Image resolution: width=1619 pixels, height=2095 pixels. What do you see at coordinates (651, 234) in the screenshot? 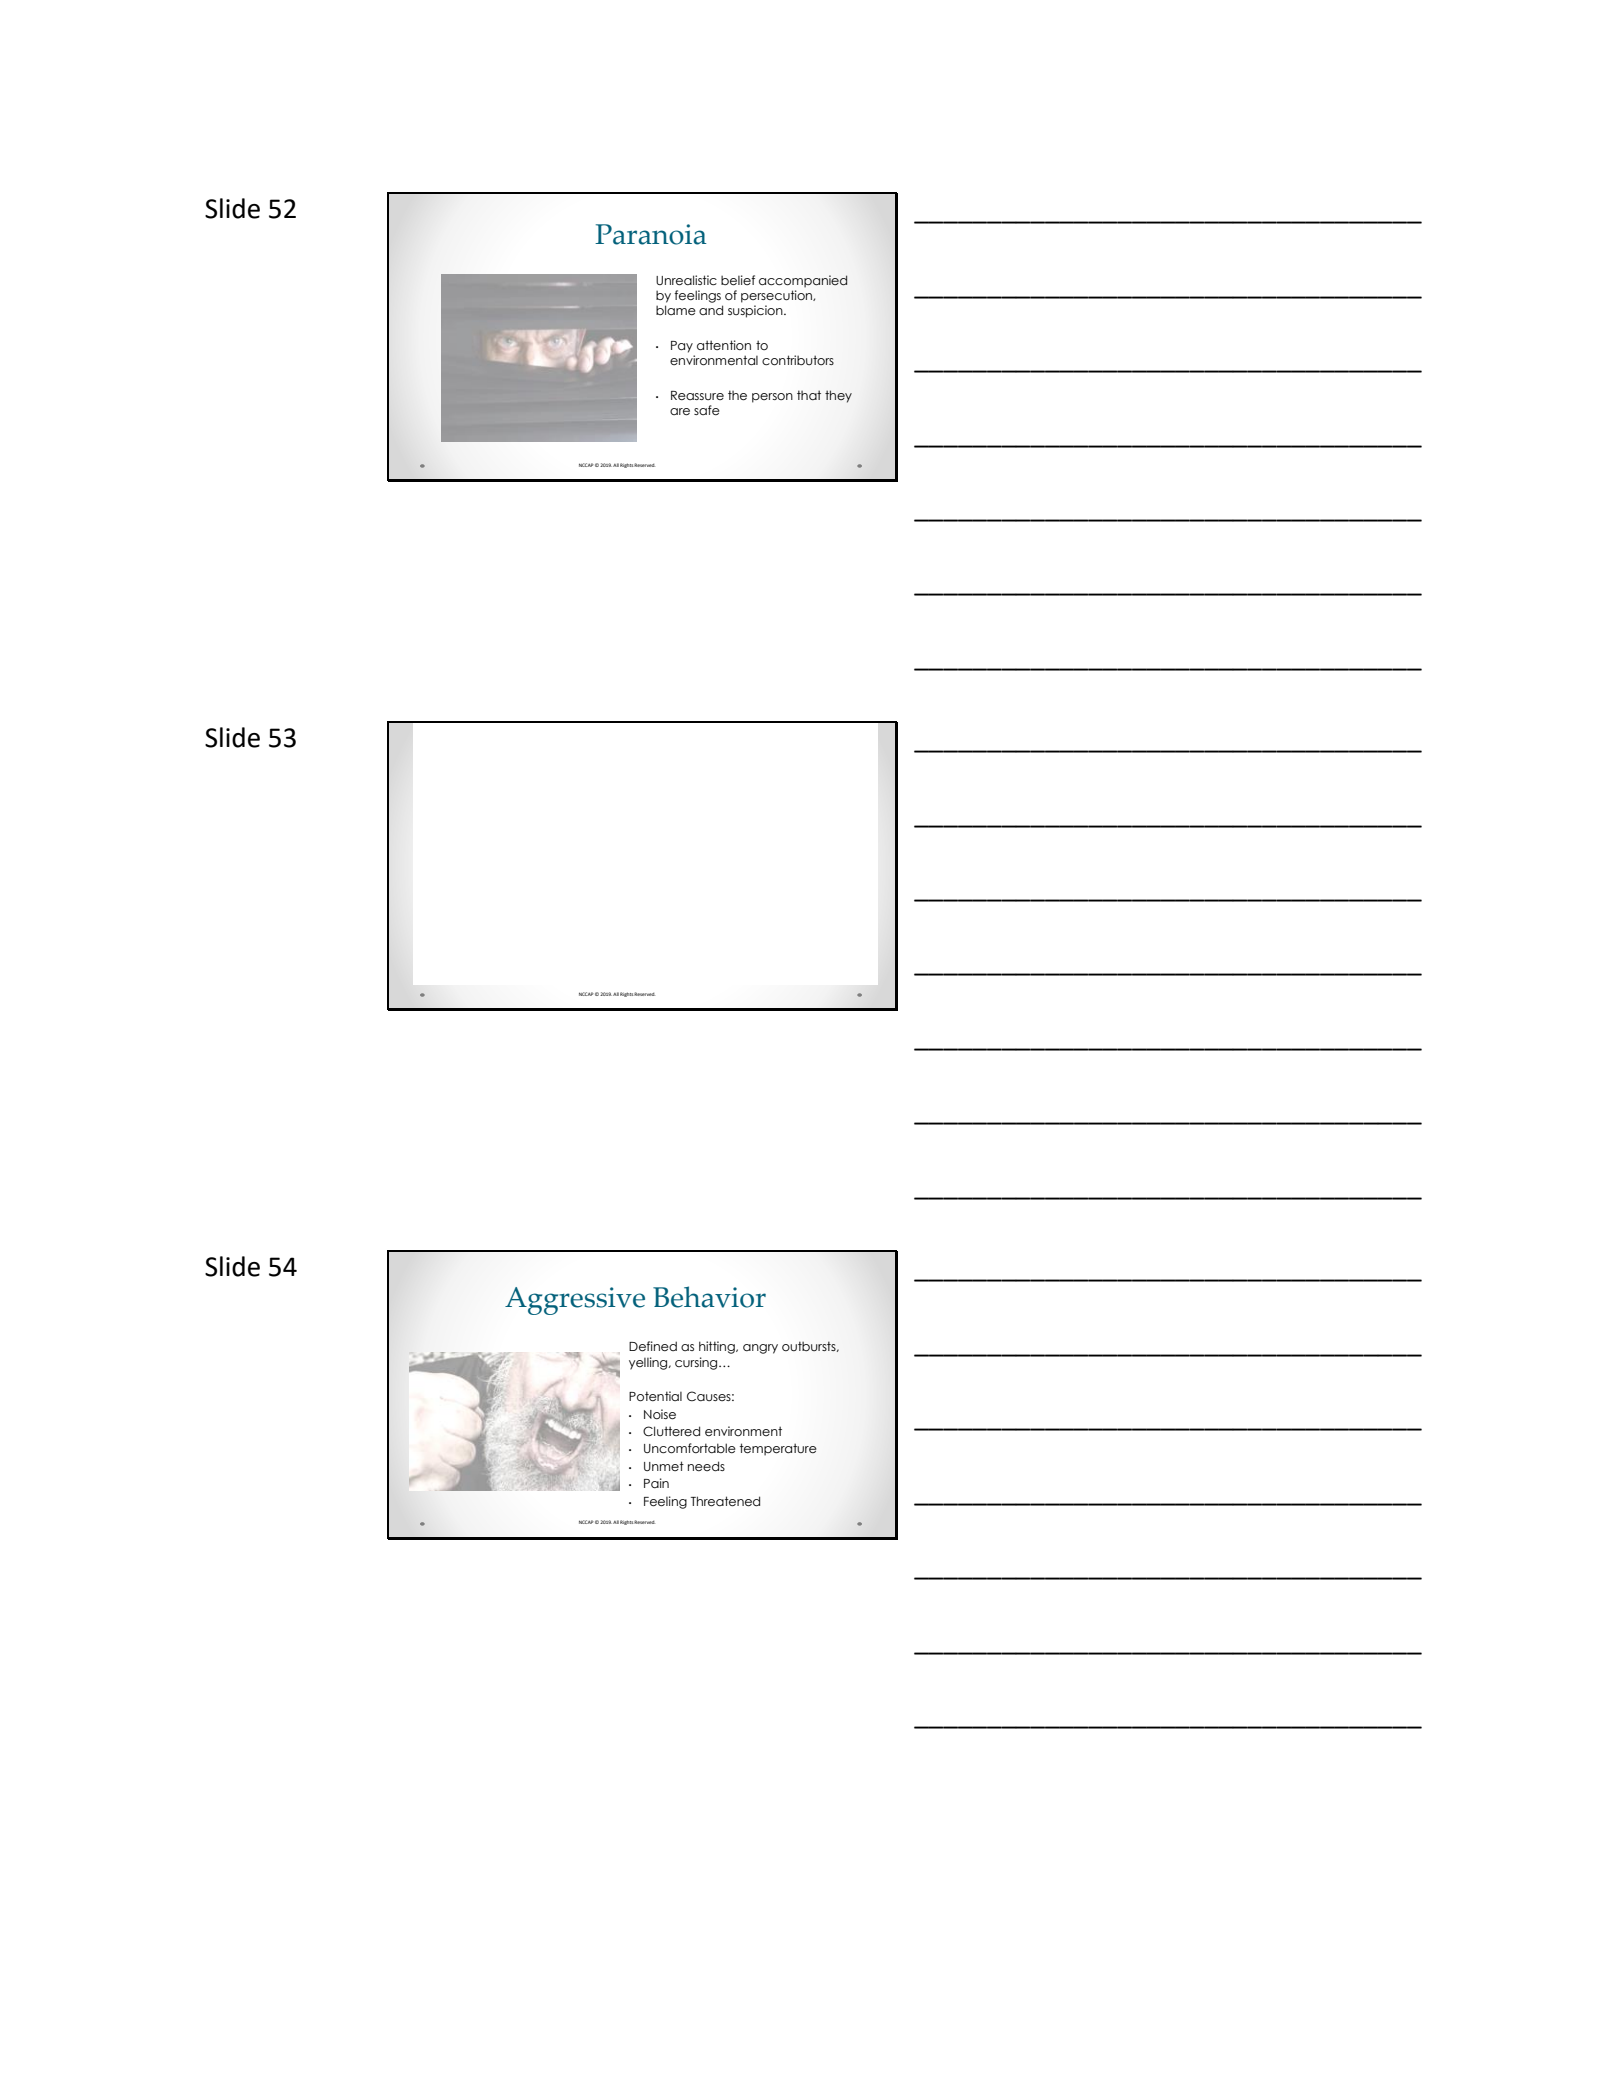
I see `Paranoia` at bounding box center [651, 234].
